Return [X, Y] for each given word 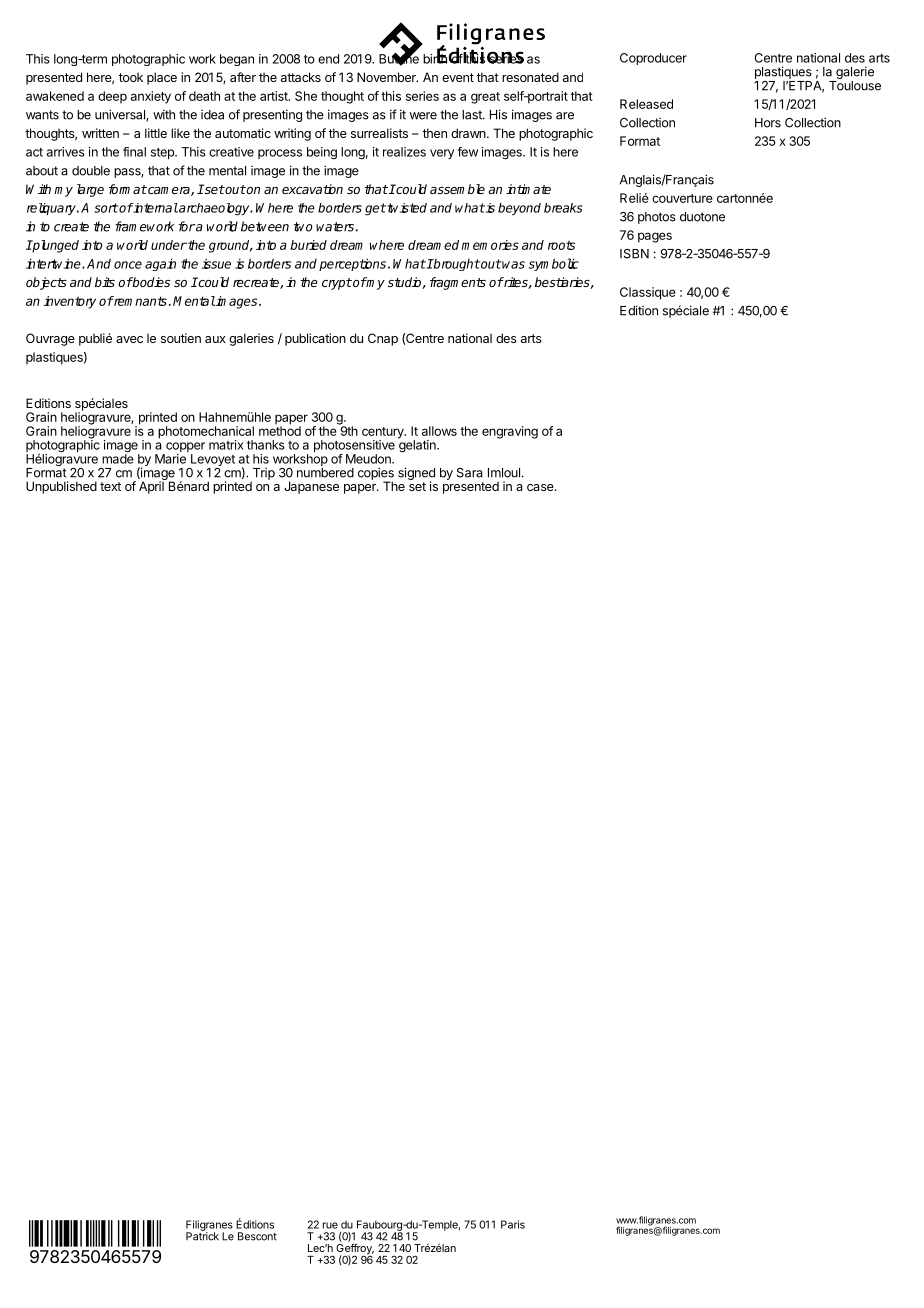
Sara [470, 473]
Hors [768, 123]
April [152, 486]
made [118, 458]
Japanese [311, 487]
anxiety [151, 97]
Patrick [202, 1235]
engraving [510, 432]
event [458, 77]
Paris [513, 1224]
